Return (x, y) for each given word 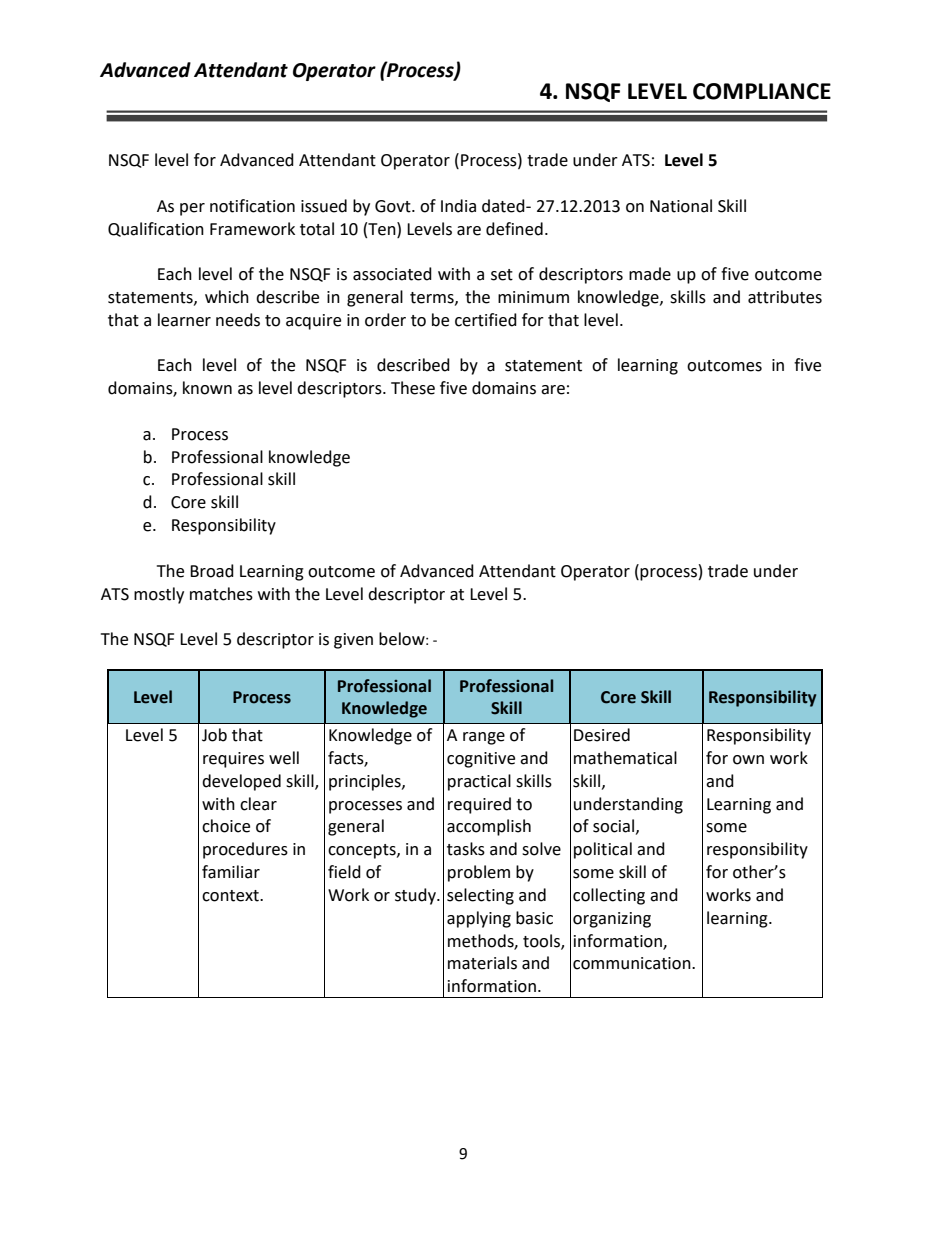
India (458, 206)
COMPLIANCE (762, 91)
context (231, 896)
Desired (602, 735)
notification (252, 206)
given (353, 641)
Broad (212, 571)
